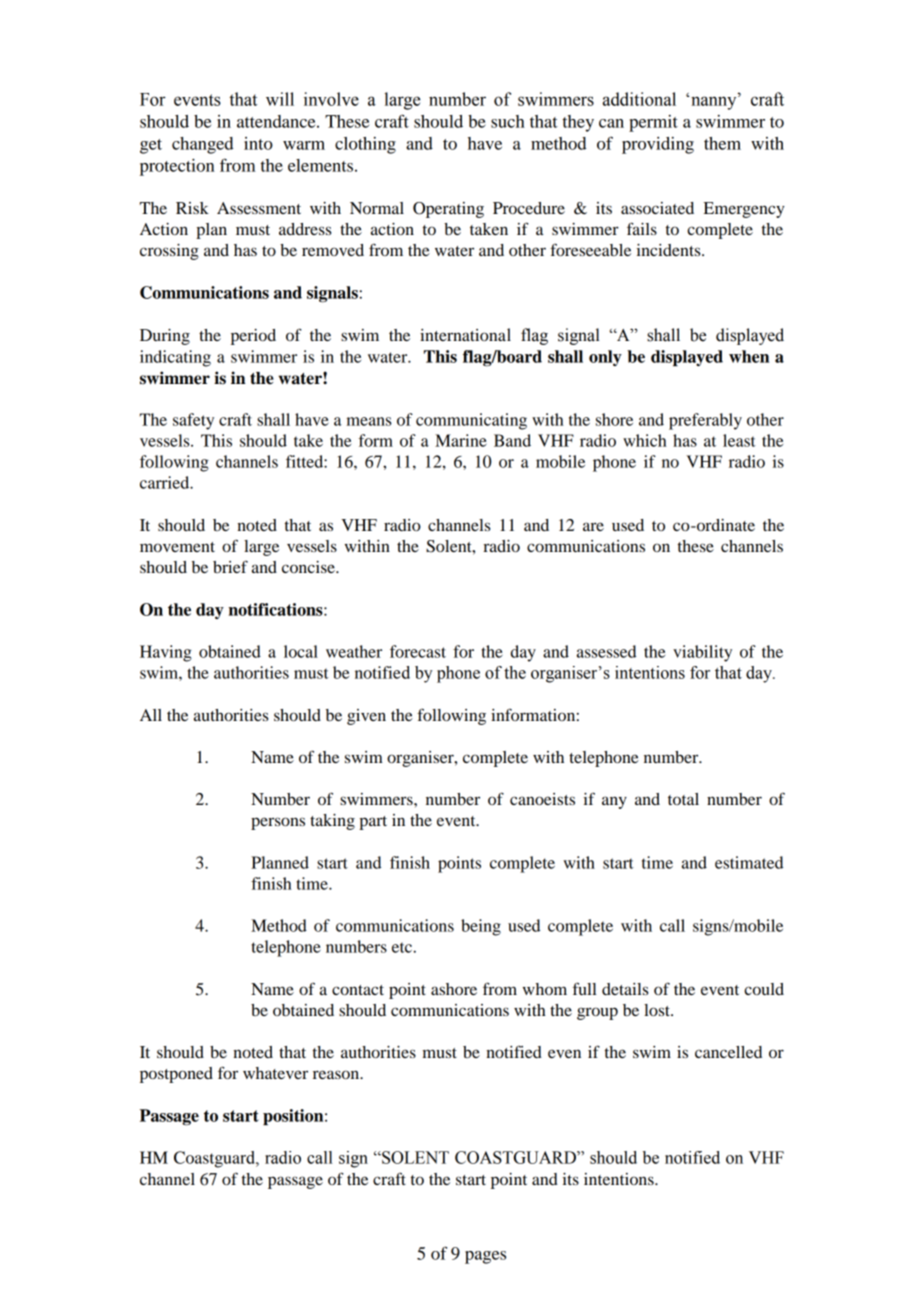 This screenshot has height=1308, width=924. I want to click on them, so click(722, 143).
